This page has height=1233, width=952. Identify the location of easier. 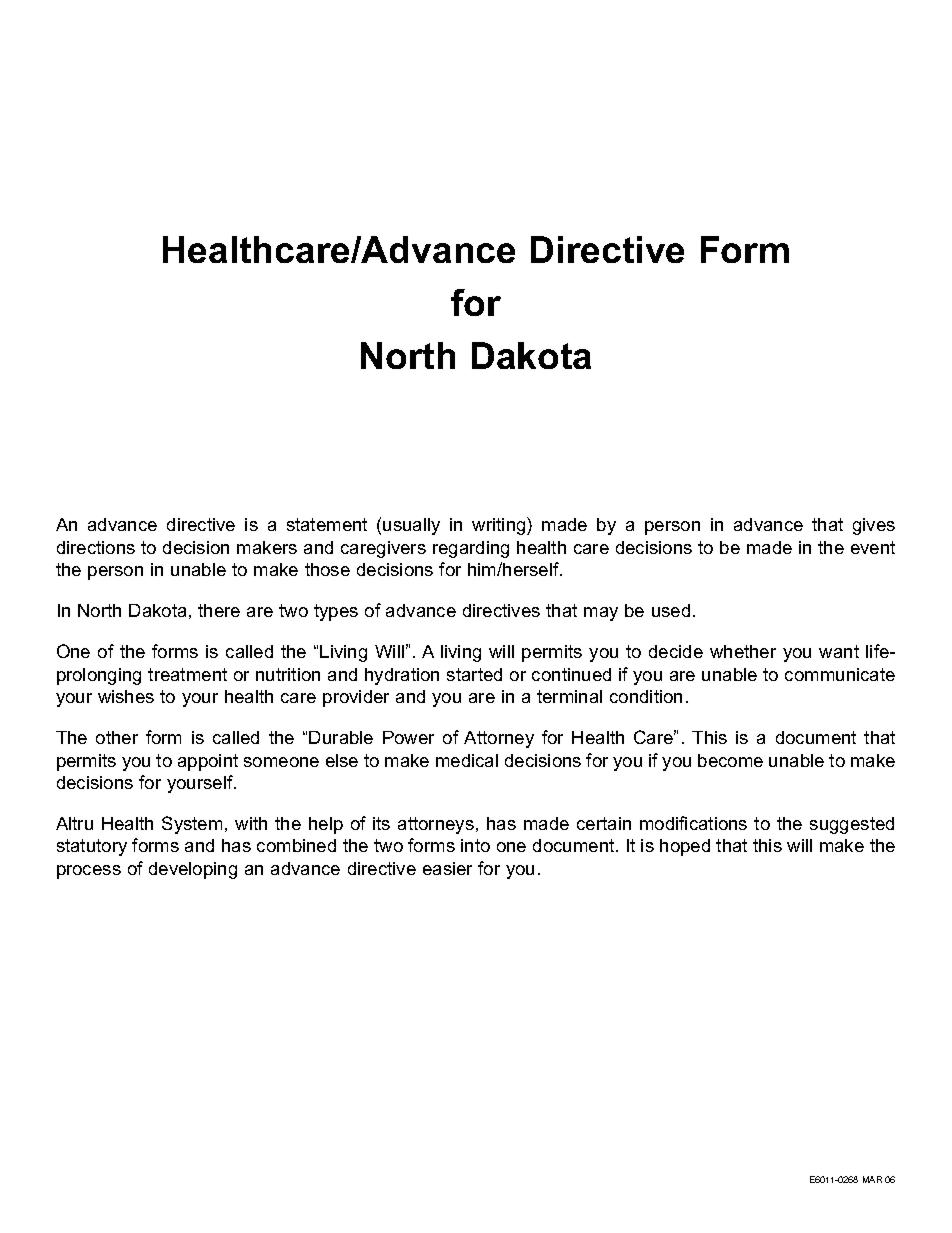
(447, 868).
